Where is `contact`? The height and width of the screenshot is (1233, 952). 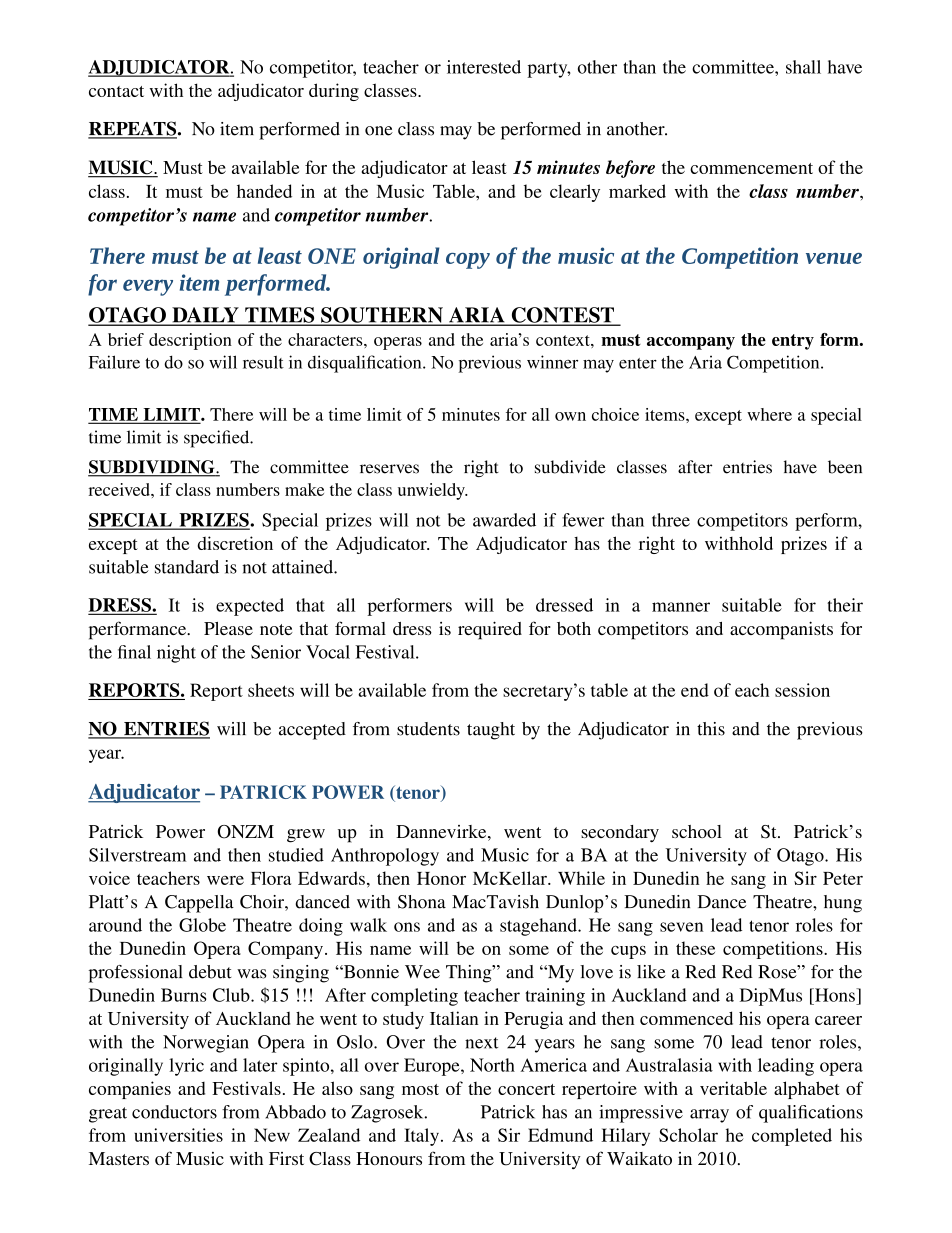 contact is located at coordinates (116, 91).
